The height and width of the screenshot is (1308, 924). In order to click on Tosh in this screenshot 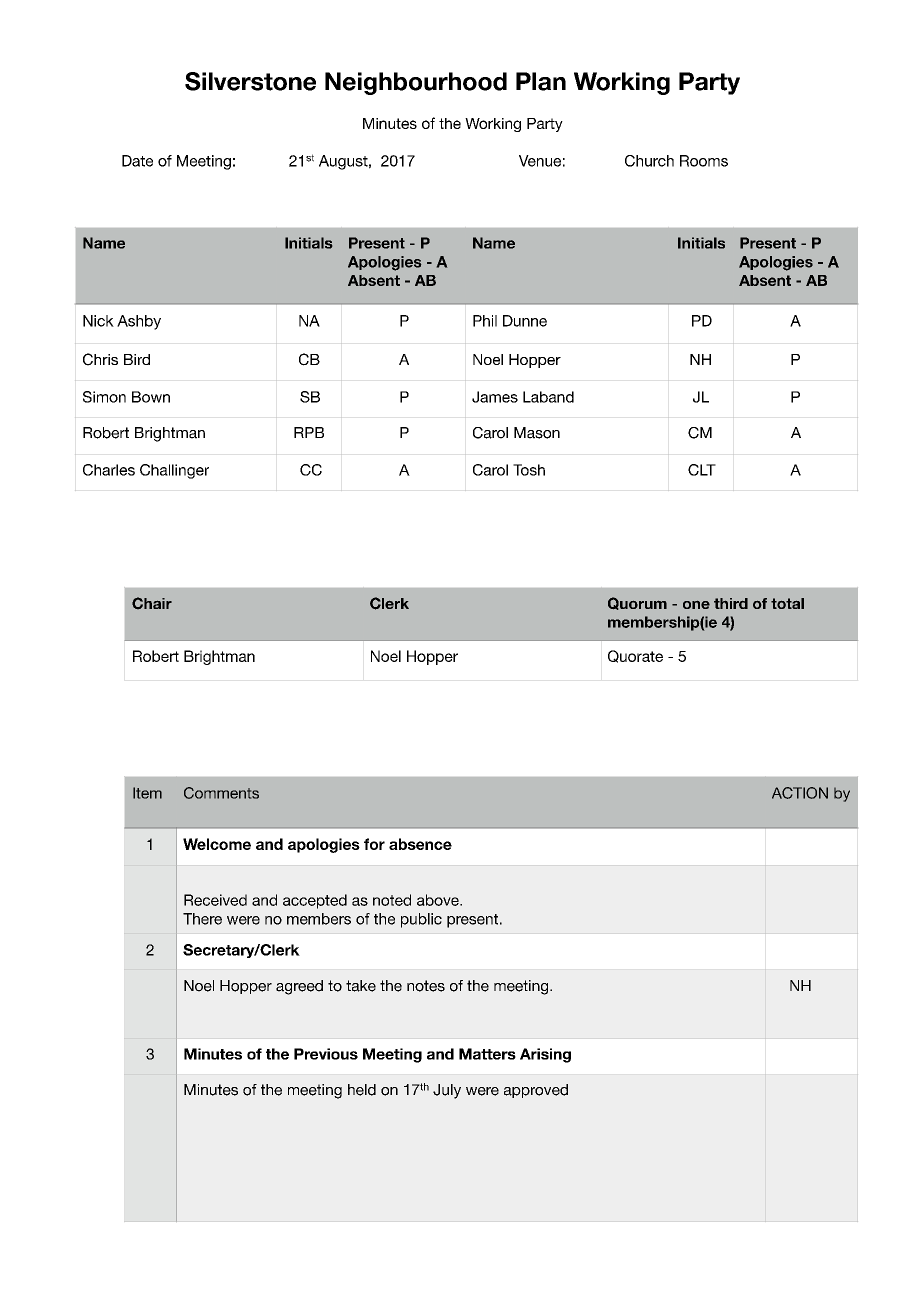, I will do `click(529, 470)`.
